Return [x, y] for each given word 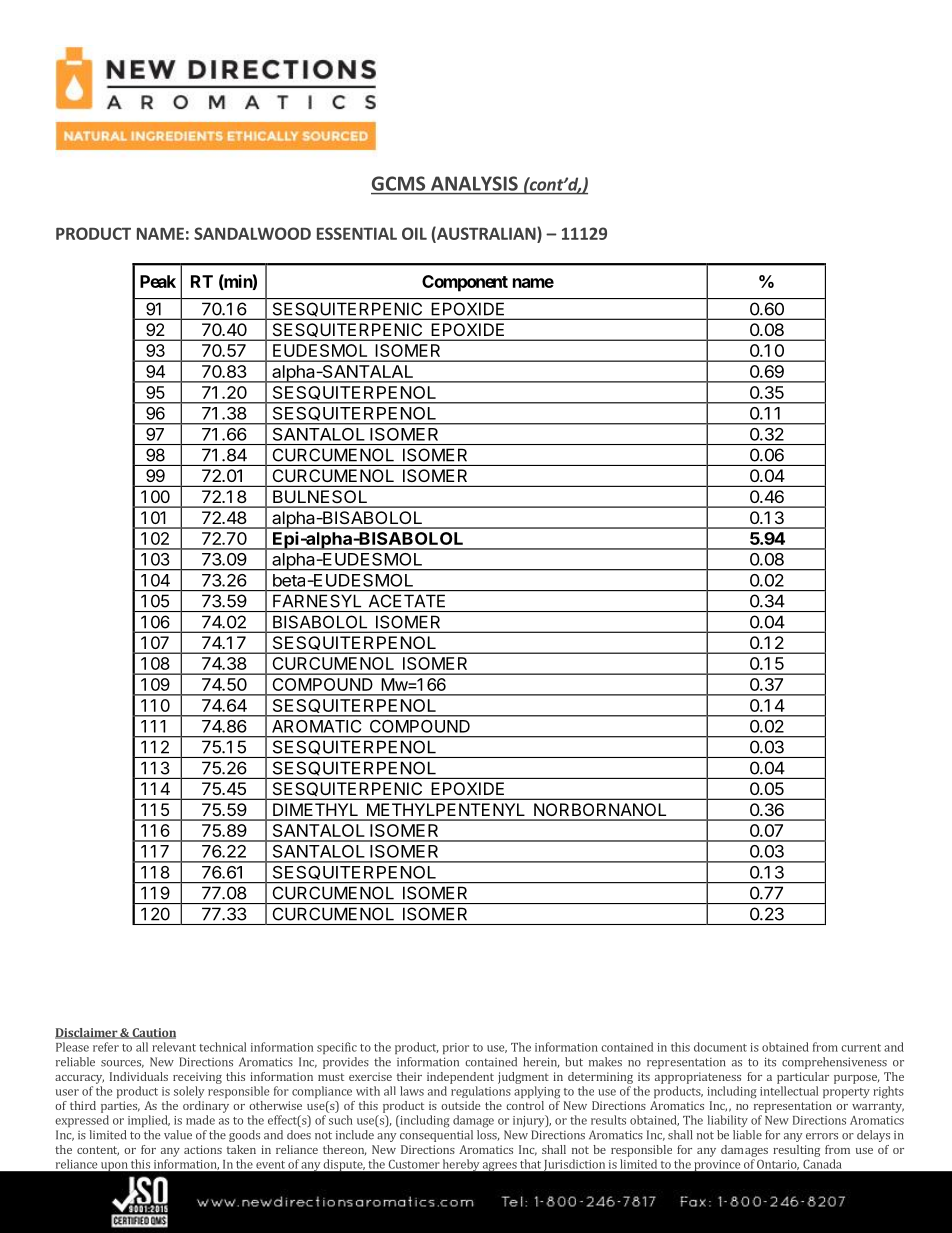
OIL [414, 233]
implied [149, 1121]
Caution [153, 1033]
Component [465, 283]
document [720, 1047]
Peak [158, 281]
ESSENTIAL [357, 233]
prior [456, 1048]
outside [460, 1105]
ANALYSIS [474, 183]
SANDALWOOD [252, 233]
